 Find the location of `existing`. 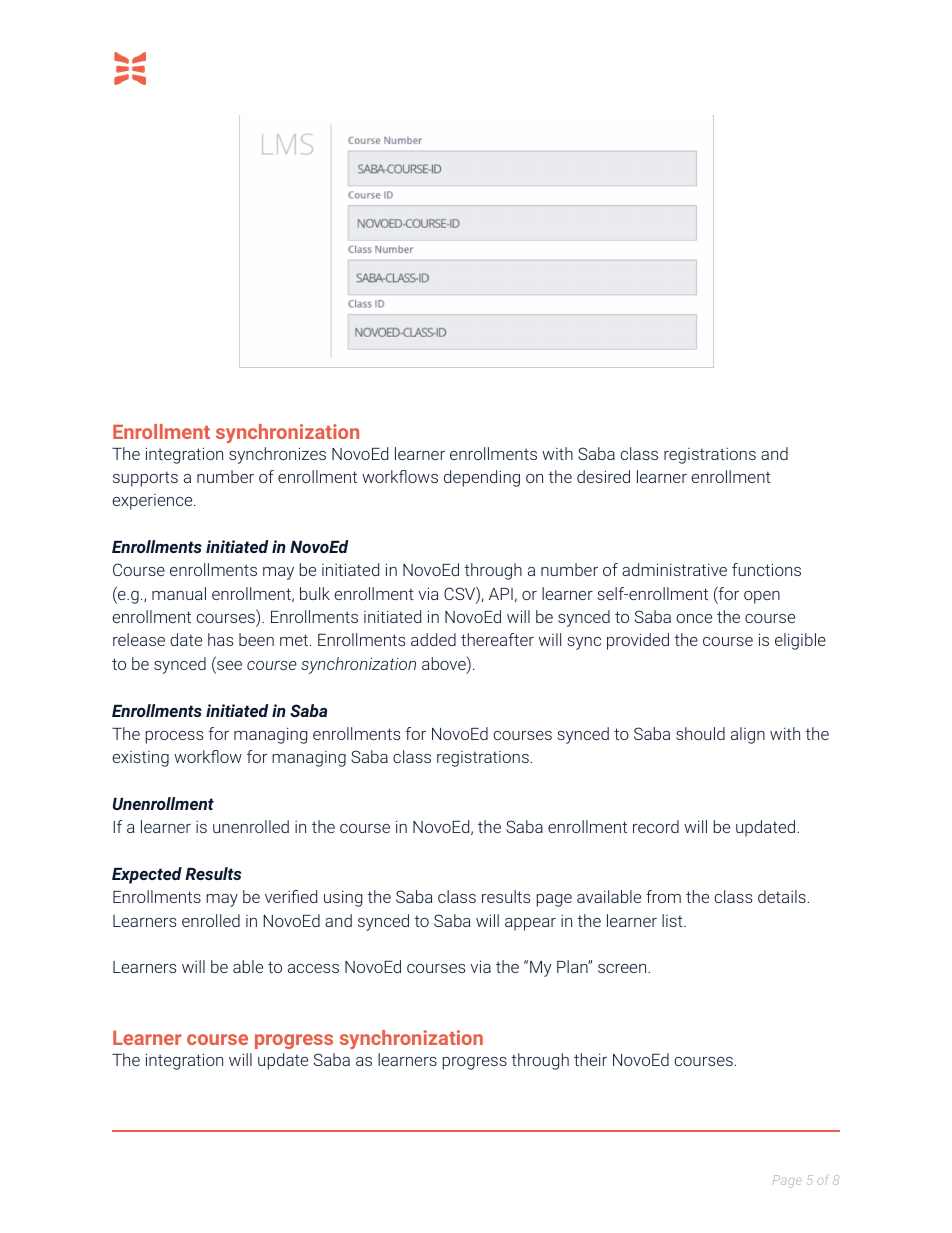

existing is located at coordinates (140, 759).
